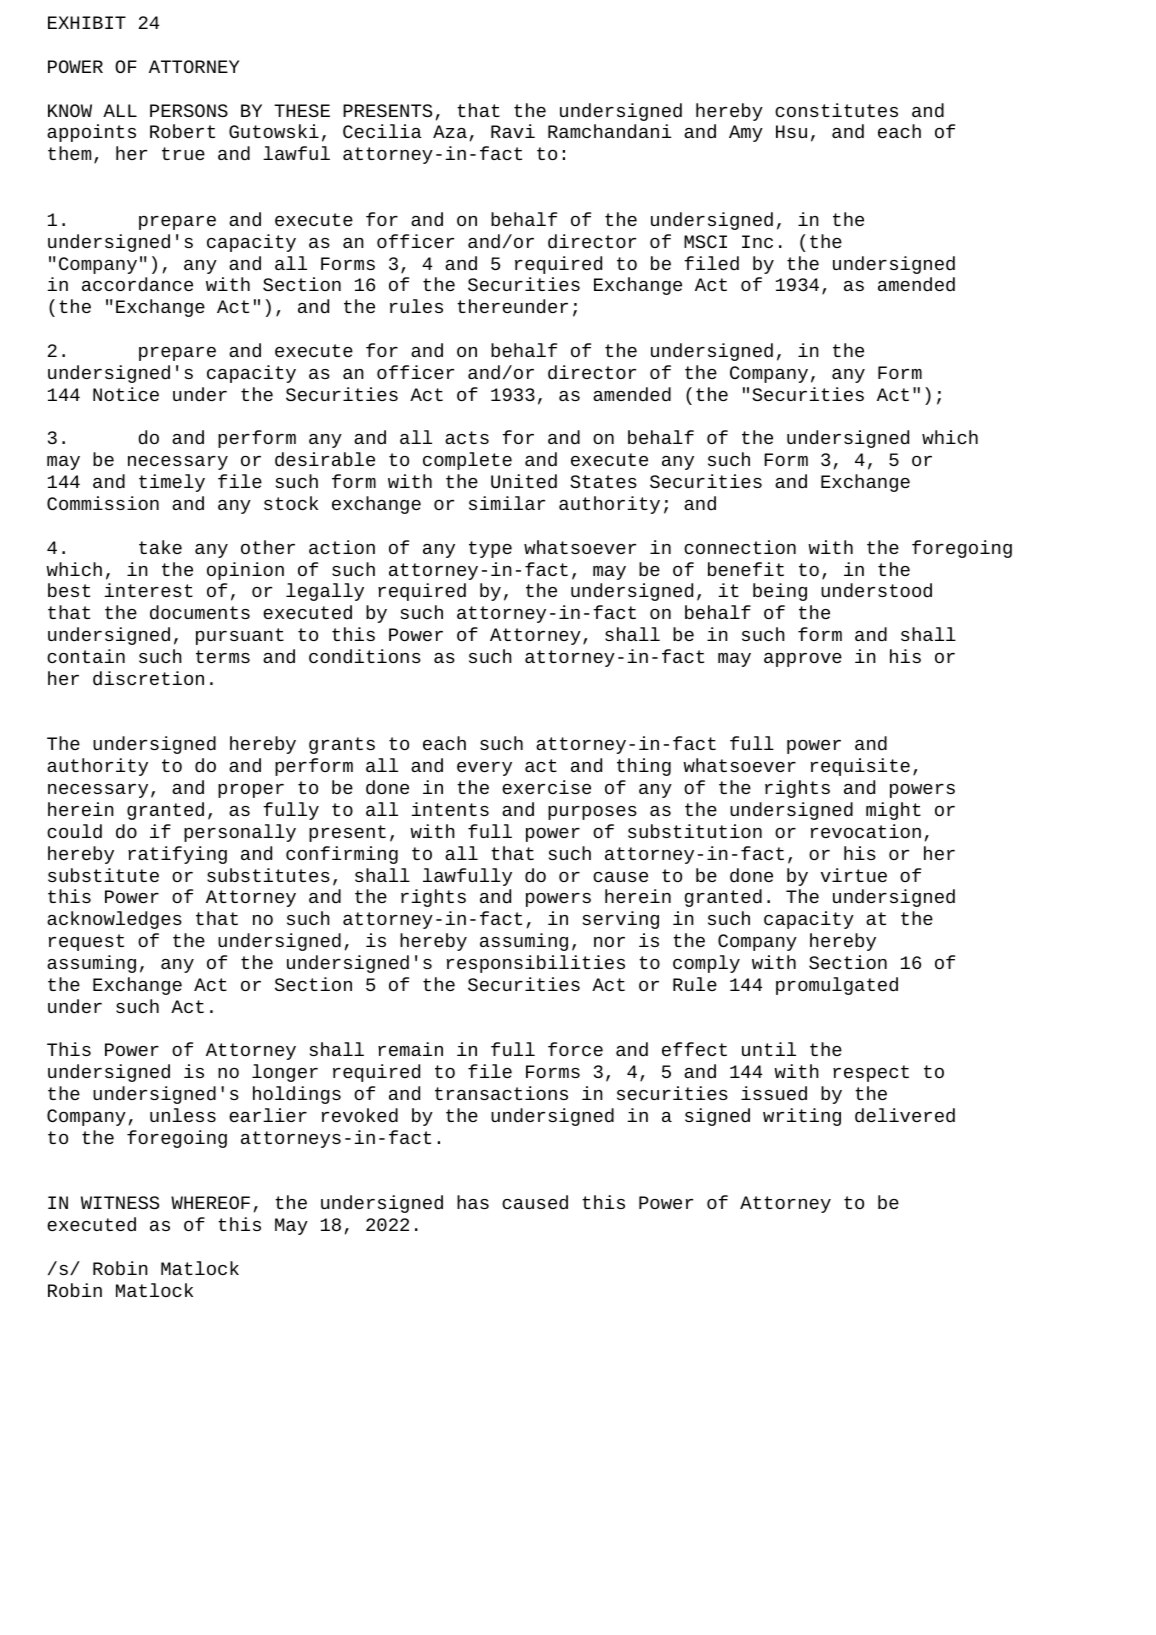 Image resolution: width=1156 pixels, height=1635 pixels. Describe the element at coordinates (536, 964) in the image. I see `responsibilities` at that location.
